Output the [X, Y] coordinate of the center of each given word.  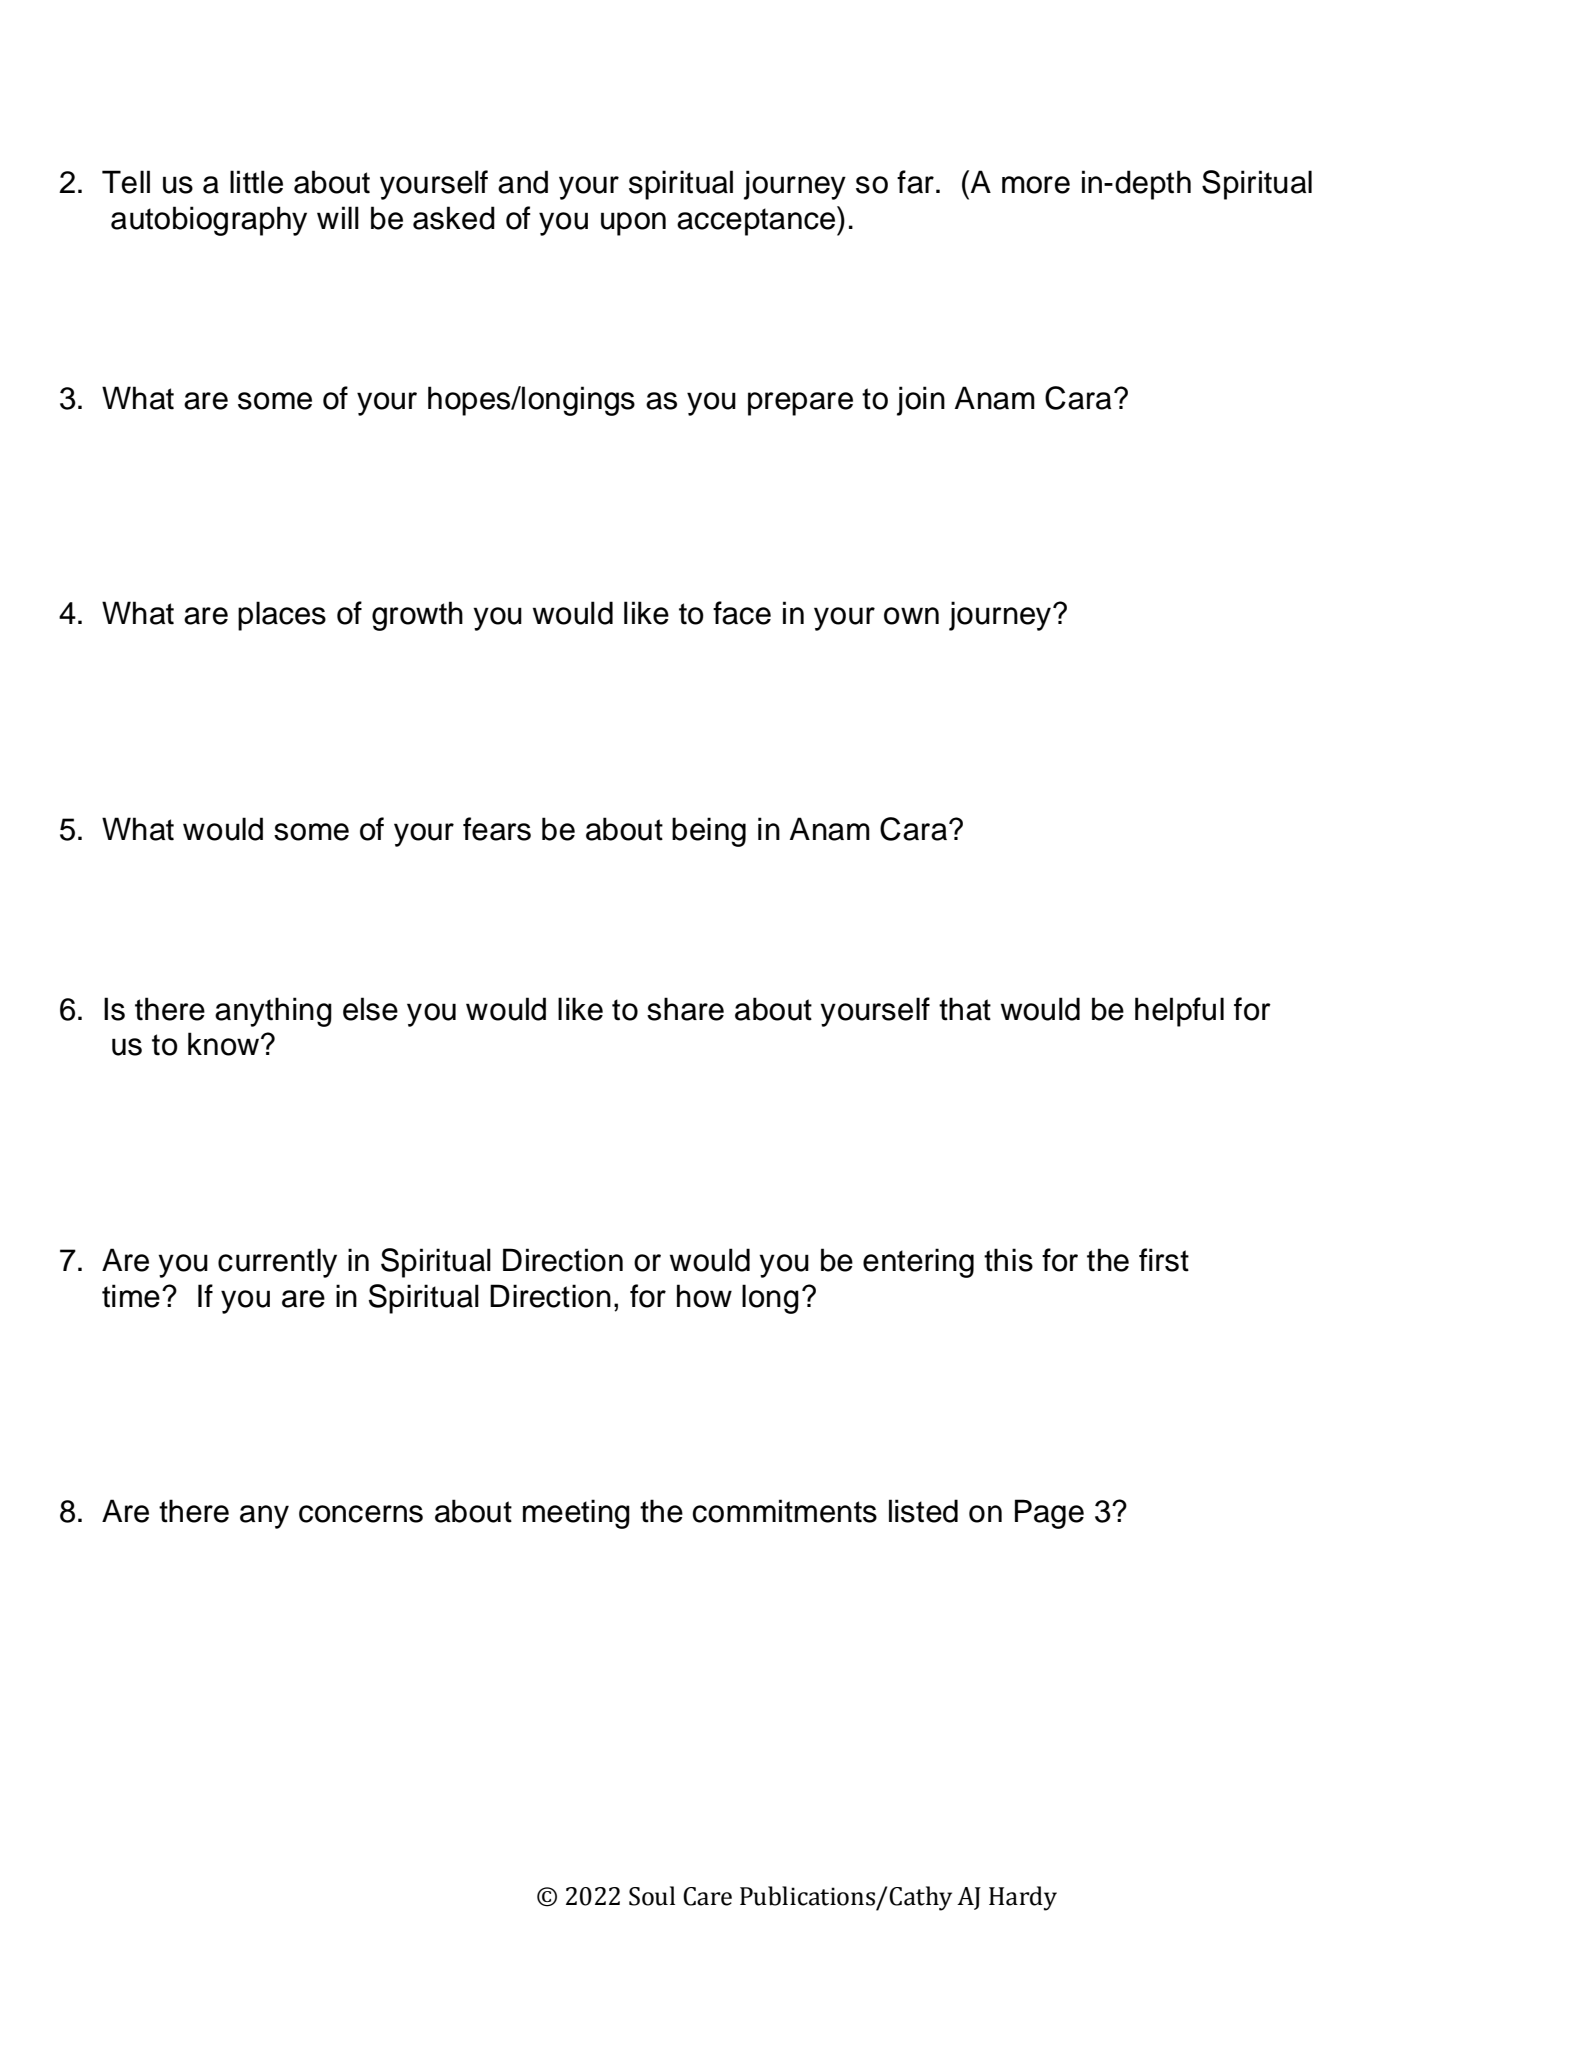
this [1008, 1260]
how [704, 1296]
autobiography [209, 221]
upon [633, 224]
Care [707, 1896]
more [1036, 185]
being [709, 832]
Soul [652, 1896]
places [282, 616]
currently [277, 1263]
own [911, 616]
